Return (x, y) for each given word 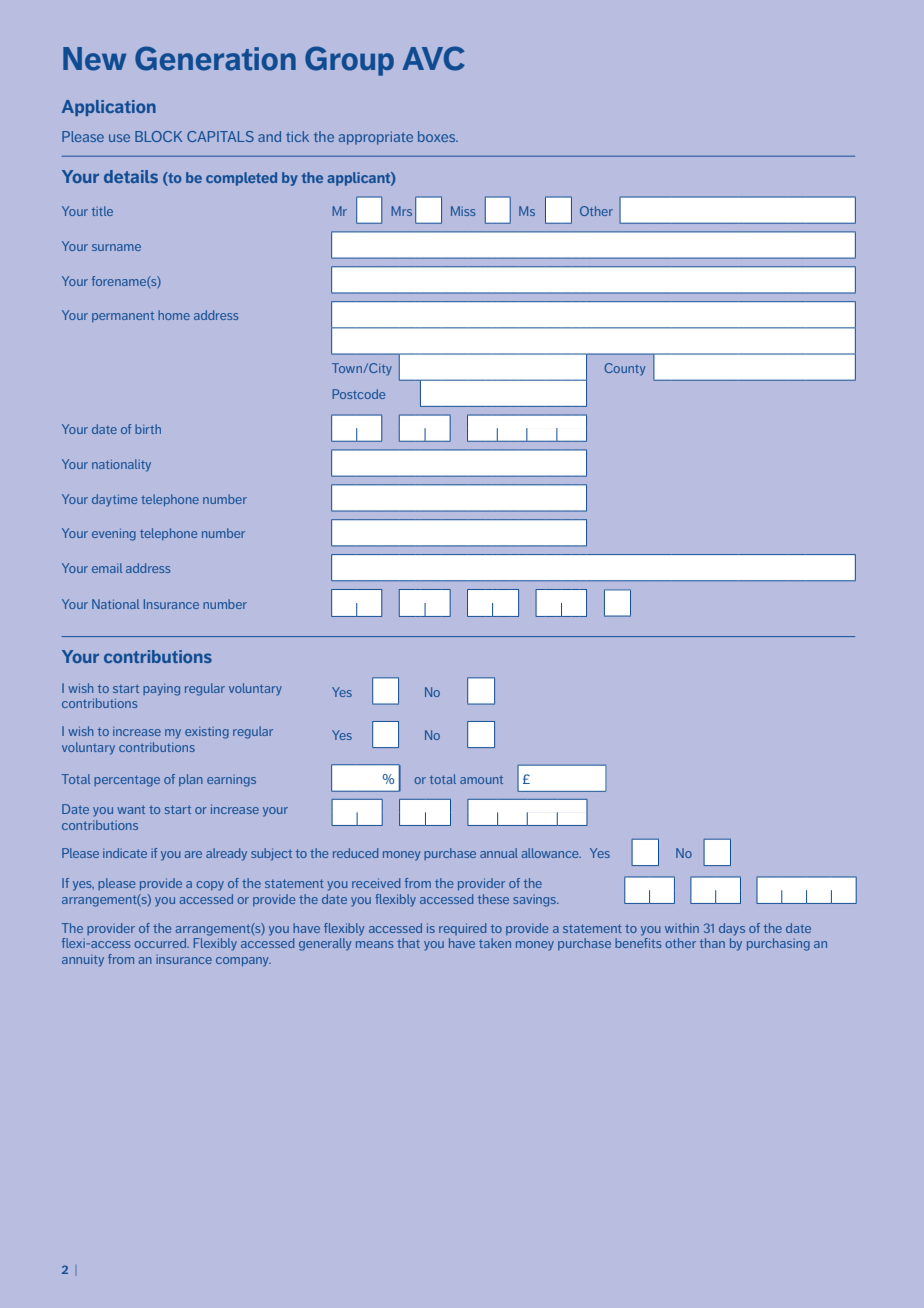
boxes (438, 136)
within (682, 928)
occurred (161, 943)
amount (481, 780)
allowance (551, 853)
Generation (215, 58)
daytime (114, 500)
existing (207, 733)
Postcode (358, 394)
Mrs (401, 211)
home (174, 315)
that (408, 943)
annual (499, 853)
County (624, 369)
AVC (433, 58)
